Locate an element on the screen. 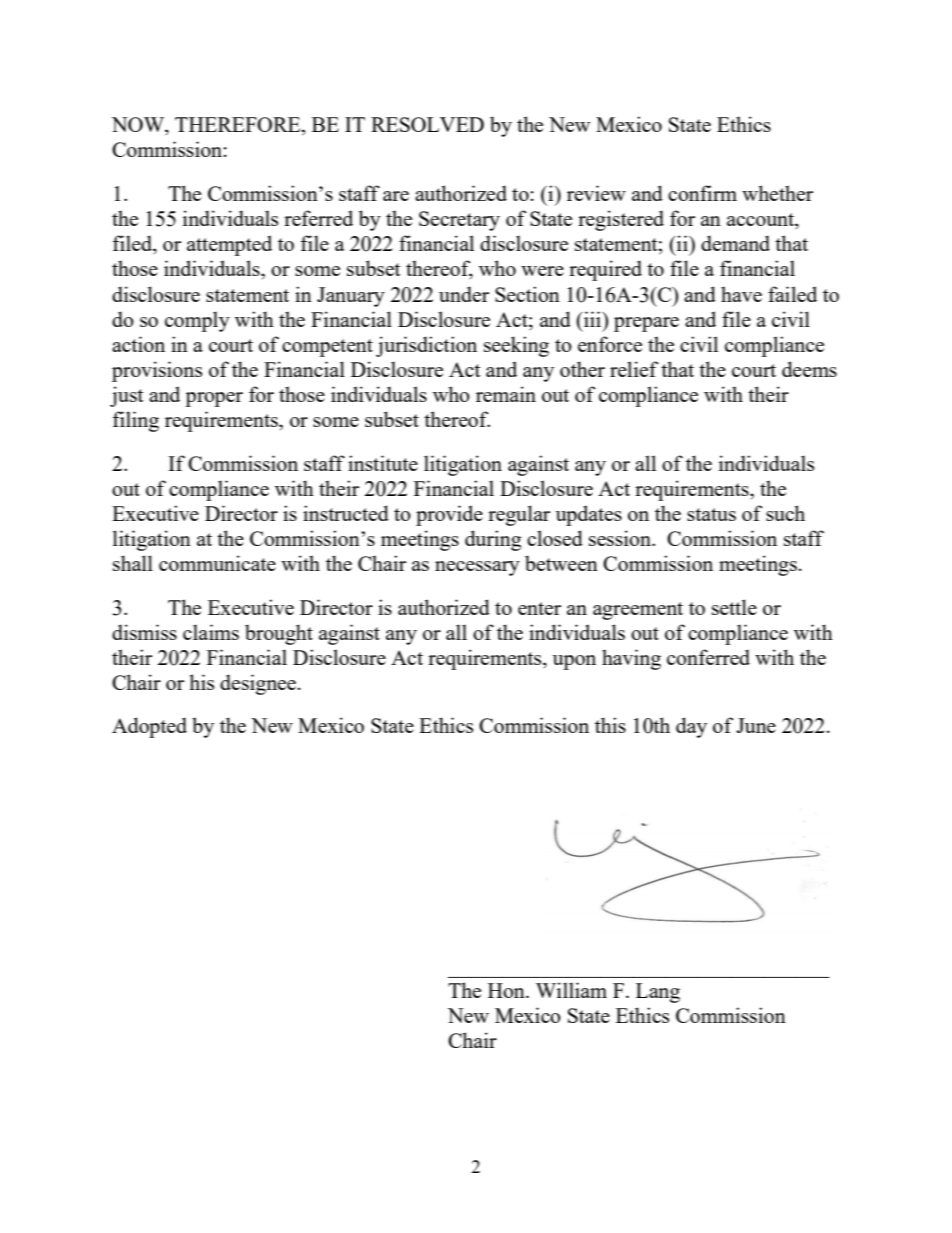  deems is located at coordinates (809, 369).
